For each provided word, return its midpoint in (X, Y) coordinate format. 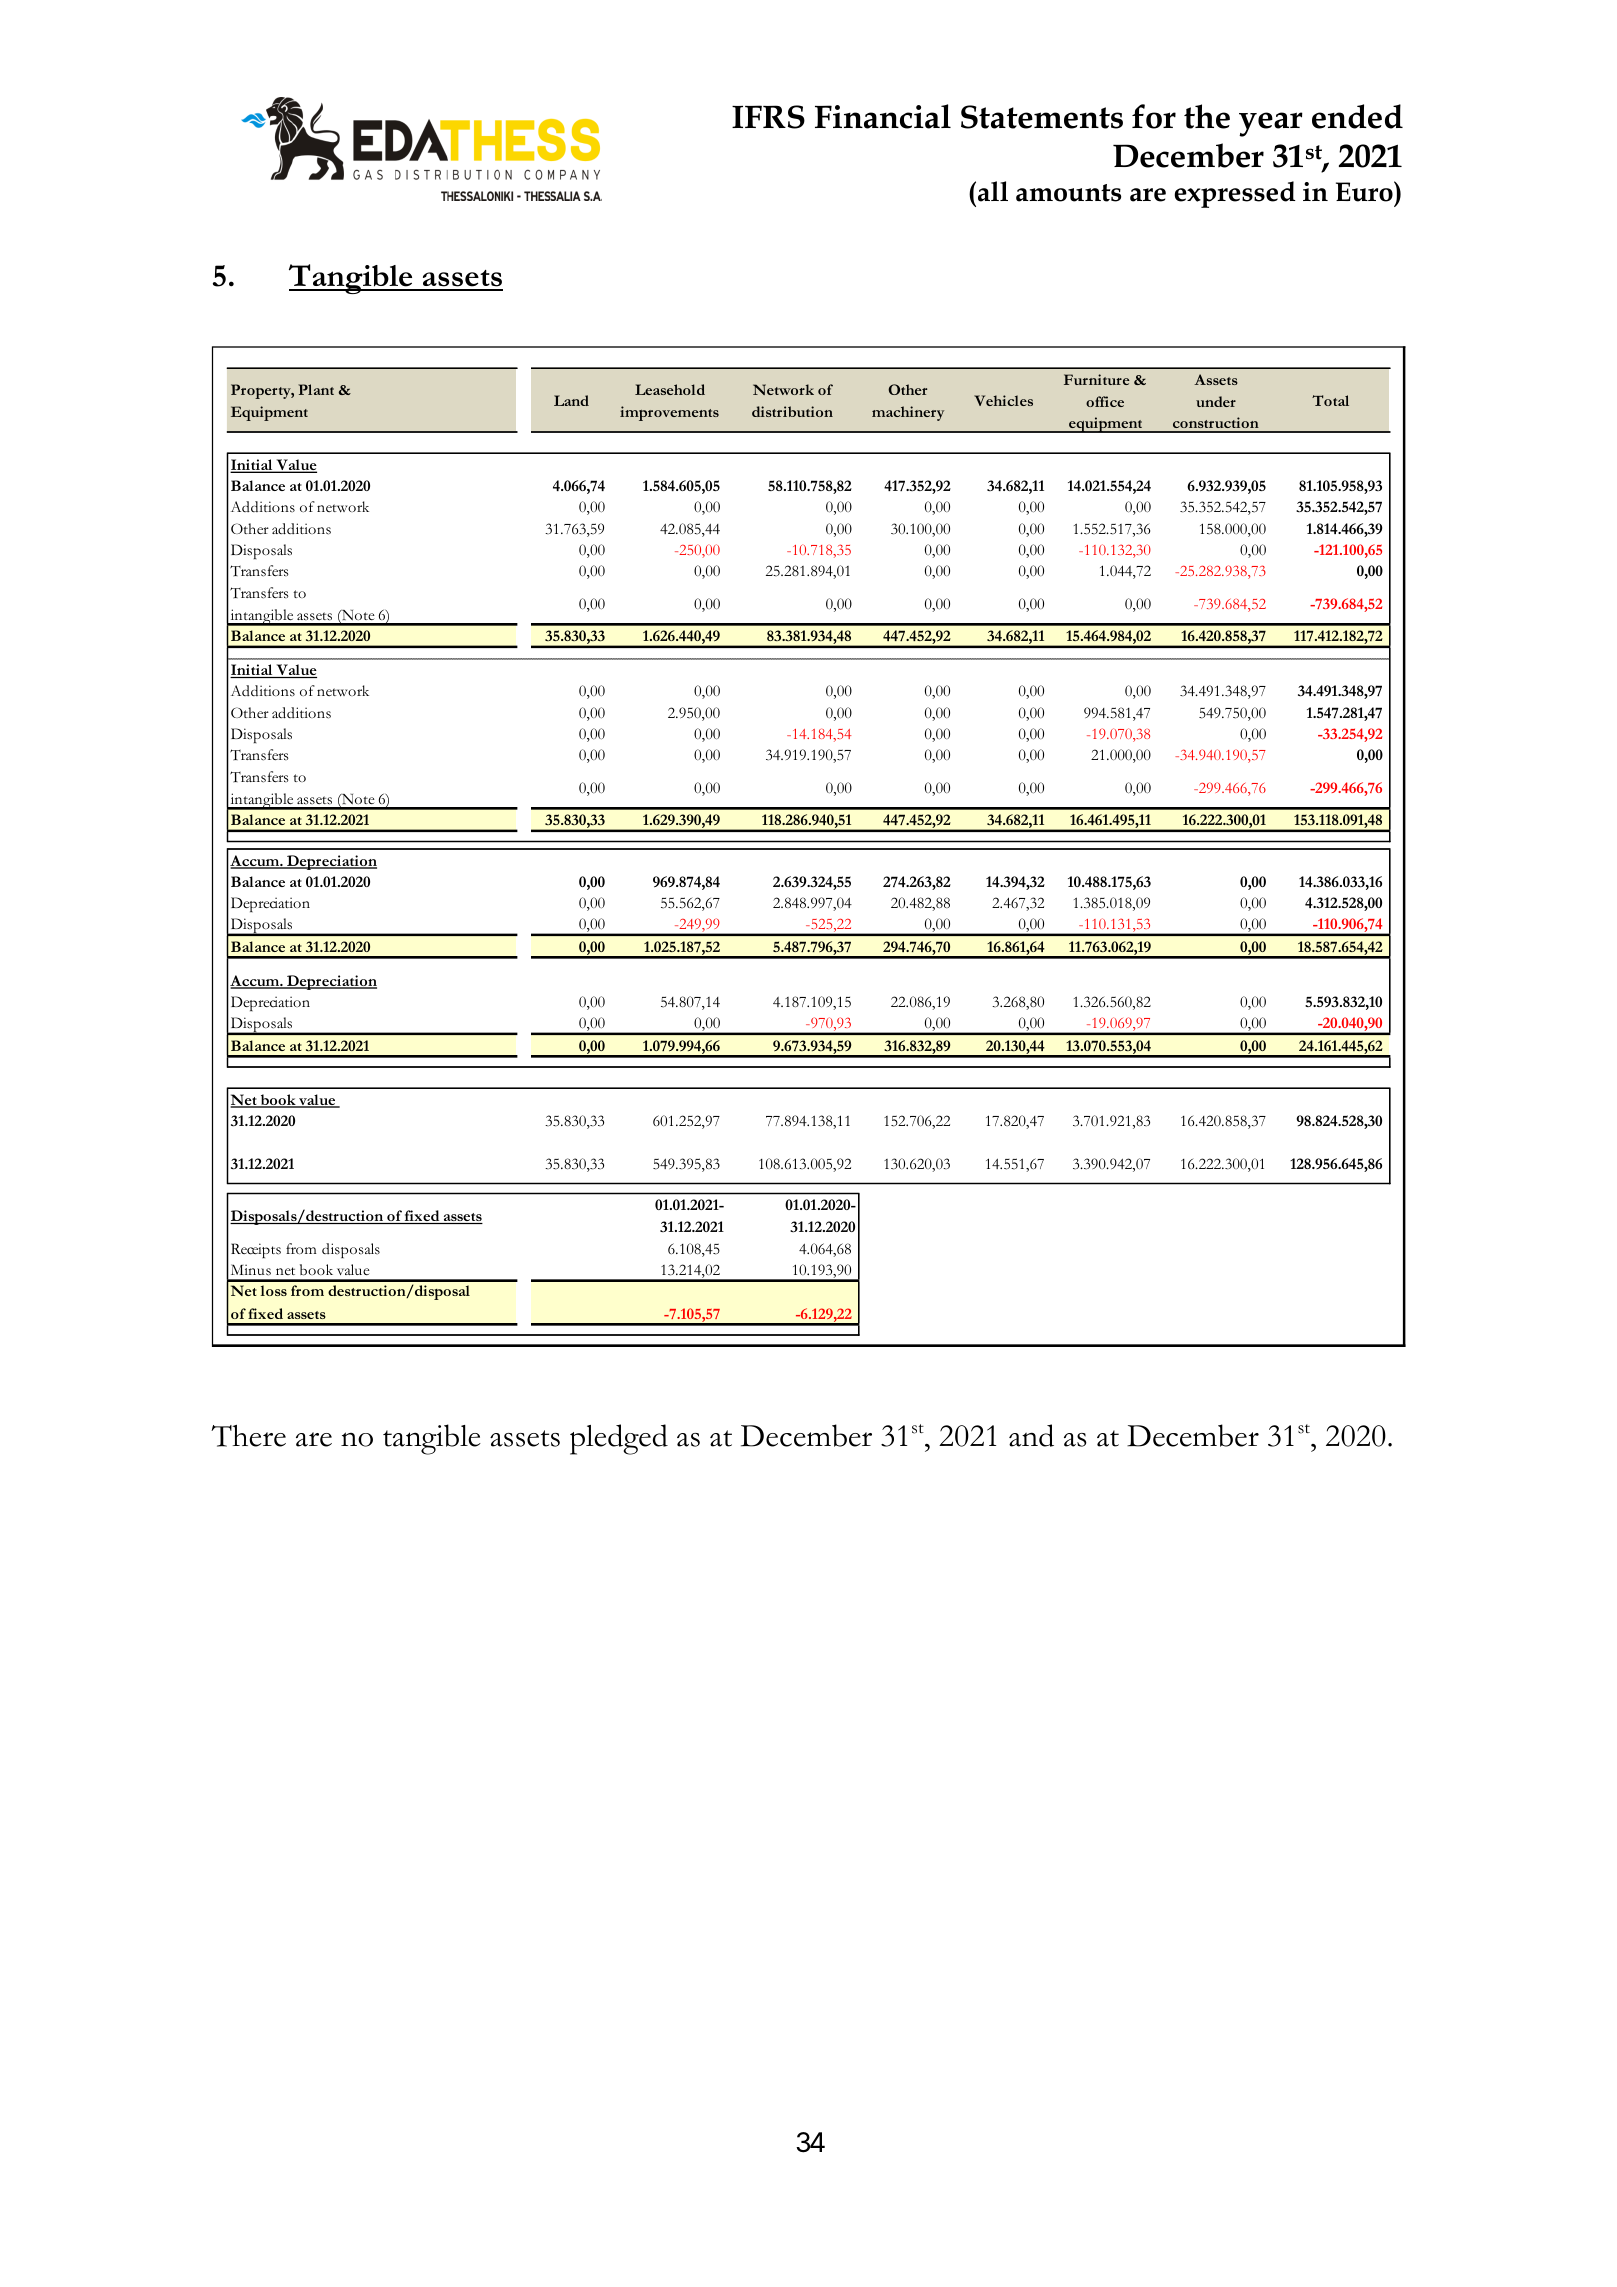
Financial (883, 116)
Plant (316, 389)
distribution (792, 411)
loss (274, 1290)
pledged (619, 1439)
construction (1216, 424)
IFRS (768, 117)
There (248, 1436)
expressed (1235, 194)
